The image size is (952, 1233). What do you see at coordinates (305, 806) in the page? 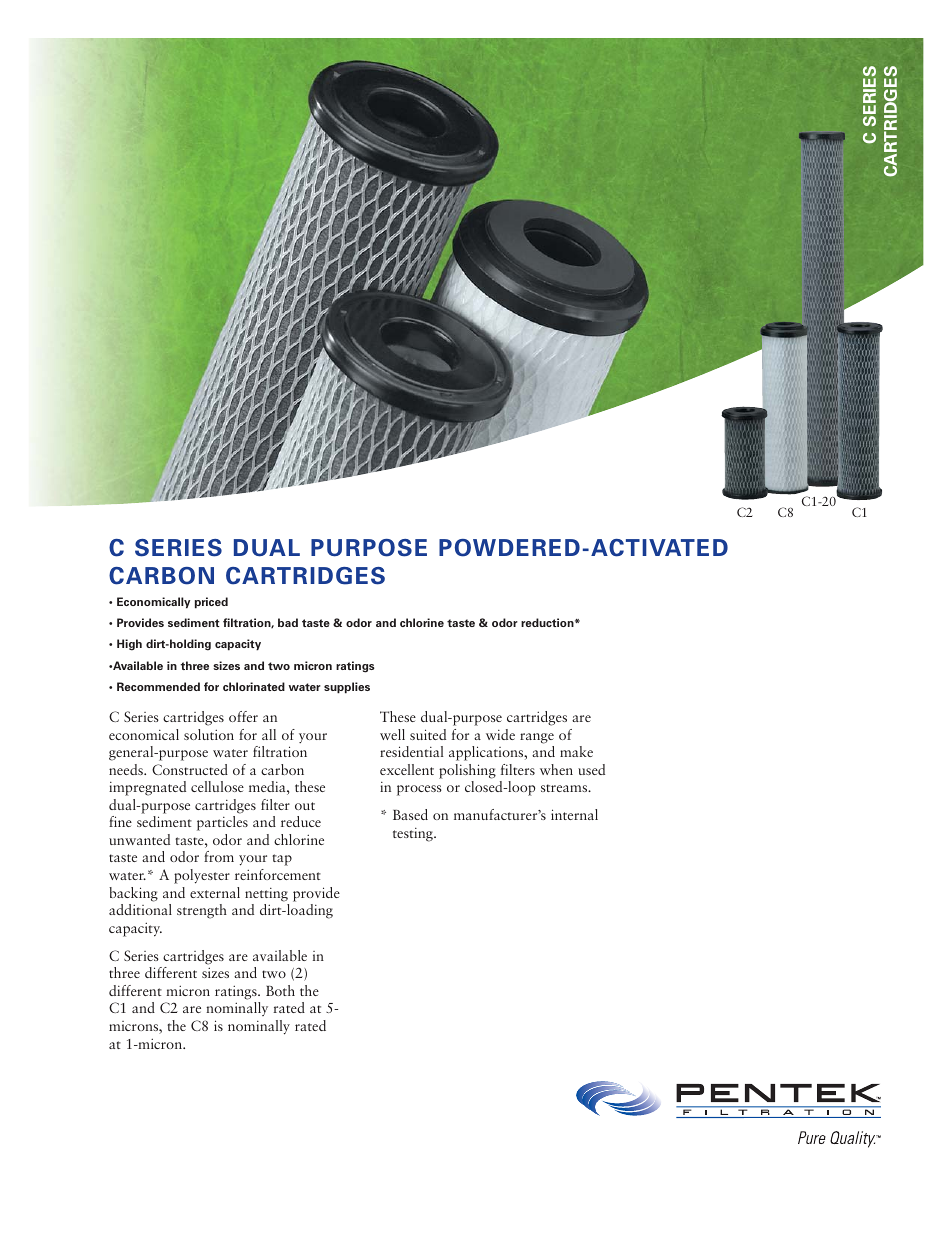
I see `out` at bounding box center [305, 806].
